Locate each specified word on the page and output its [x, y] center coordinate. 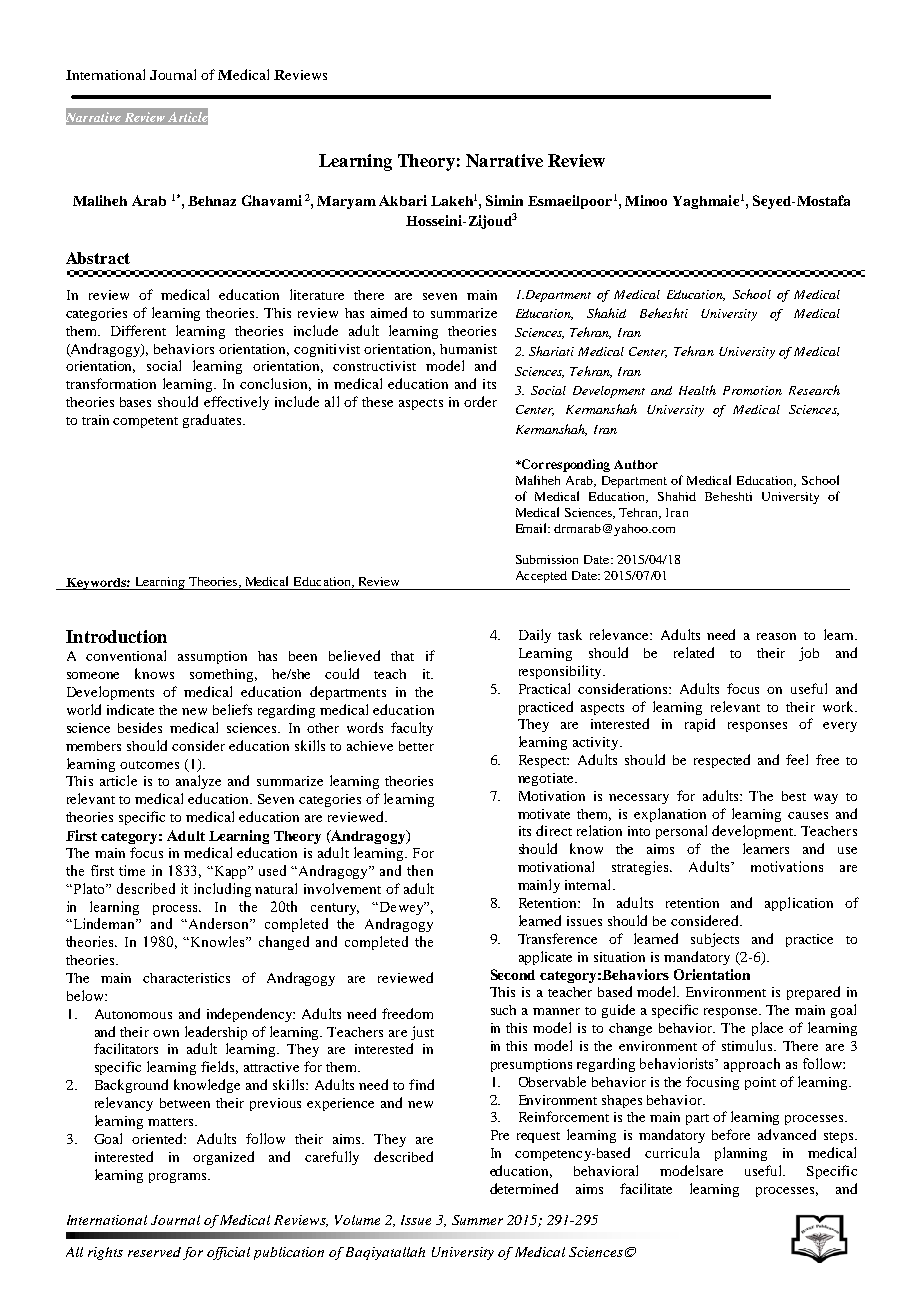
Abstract [98, 258]
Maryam [346, 202]
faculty [412, 729]
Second [513, 974]
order [480, 401]
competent [145, 422]
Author [636, 464]
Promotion [752, 390]
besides [140, 727]
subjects [715, 940]
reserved [154, 1252]
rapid [700, 725]
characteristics [186, 978]
